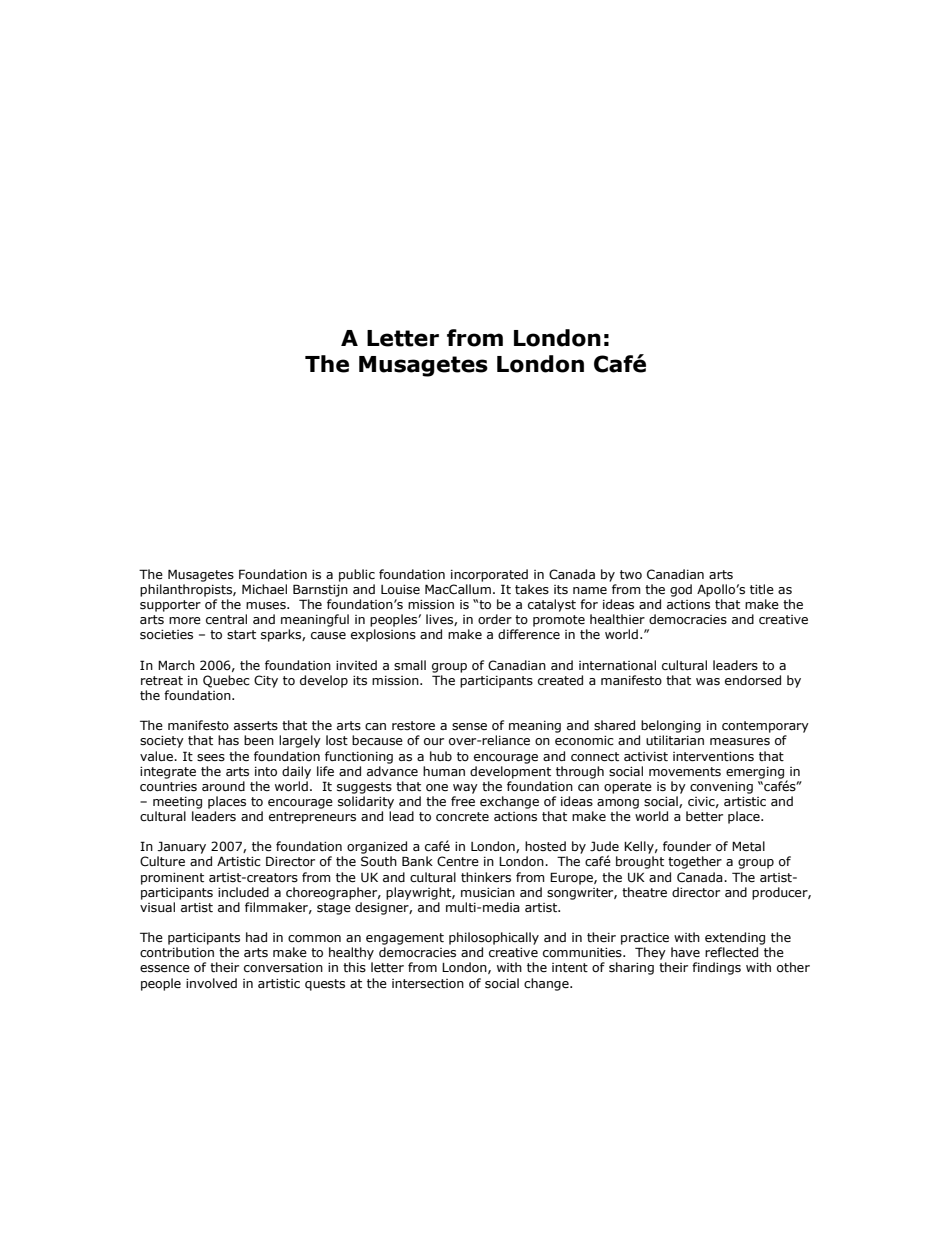 This image has height=1233, width=952. Describe the element at coordinates (211, 983) in the image. I see `involved` at that location.
